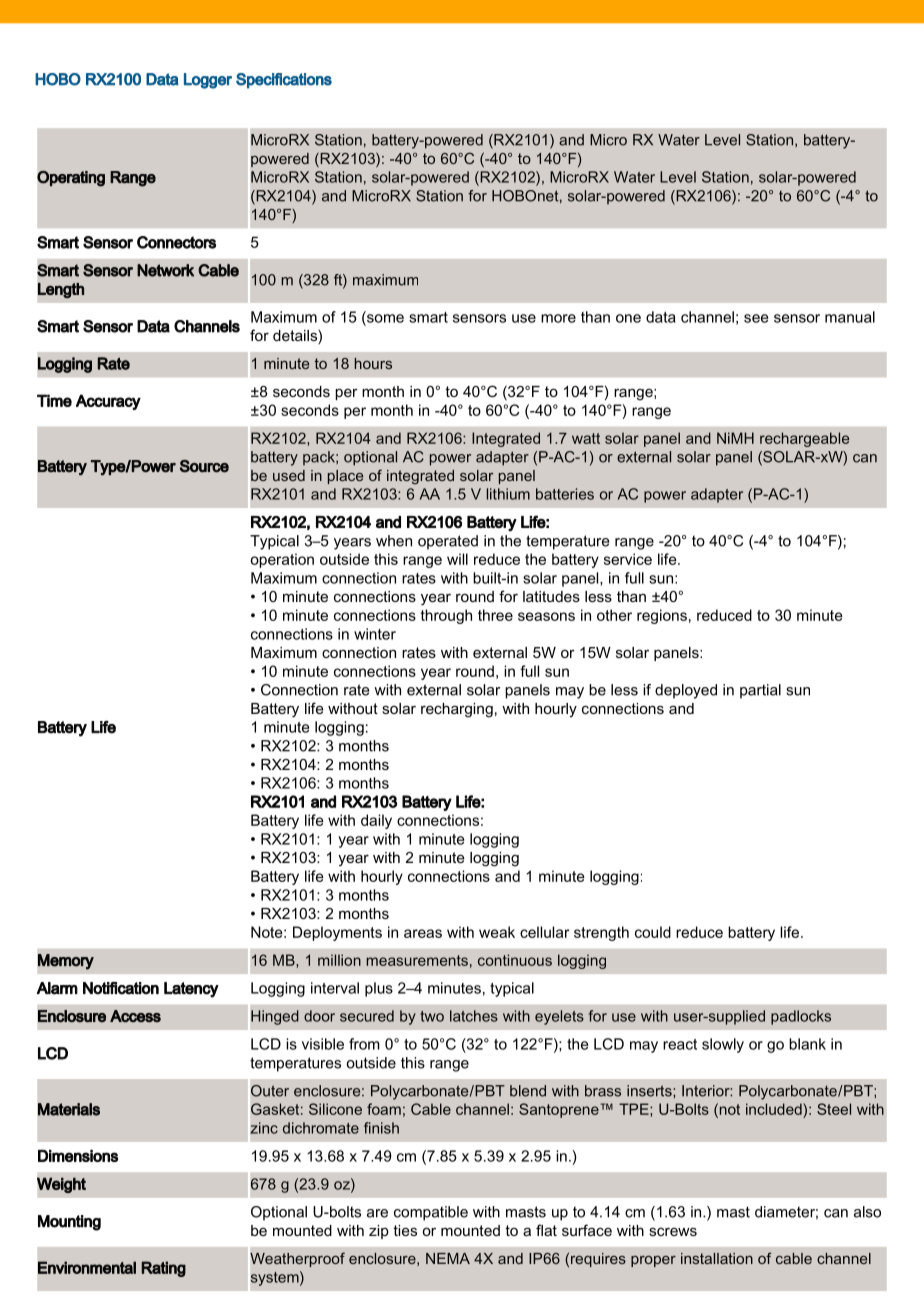 The height and width of the image is (1308, 924). What do you see at coordinates (760, 691) in the image?
I see `partial` at bounding box center [760, 691].
